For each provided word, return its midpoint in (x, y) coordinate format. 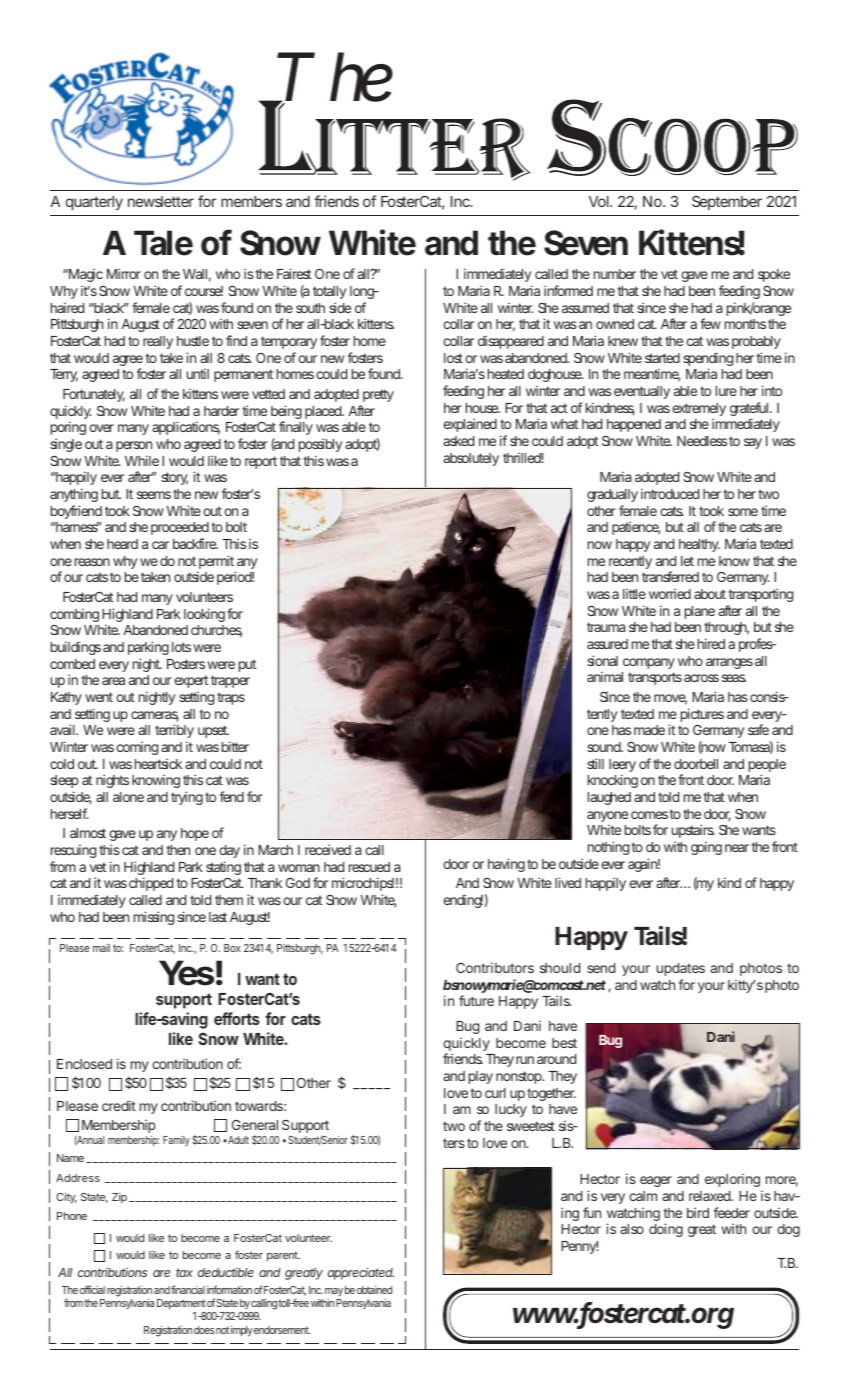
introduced (670, 493)
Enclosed (84, 1064)
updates (681, 969)
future (476, 1000)
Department (181, 1304)
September (727, 203)
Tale (163, 243)
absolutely (471, 459)
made (649, 730)
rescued (369, 867)
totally (329, 292)
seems (154, 495)
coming (137, 748)
